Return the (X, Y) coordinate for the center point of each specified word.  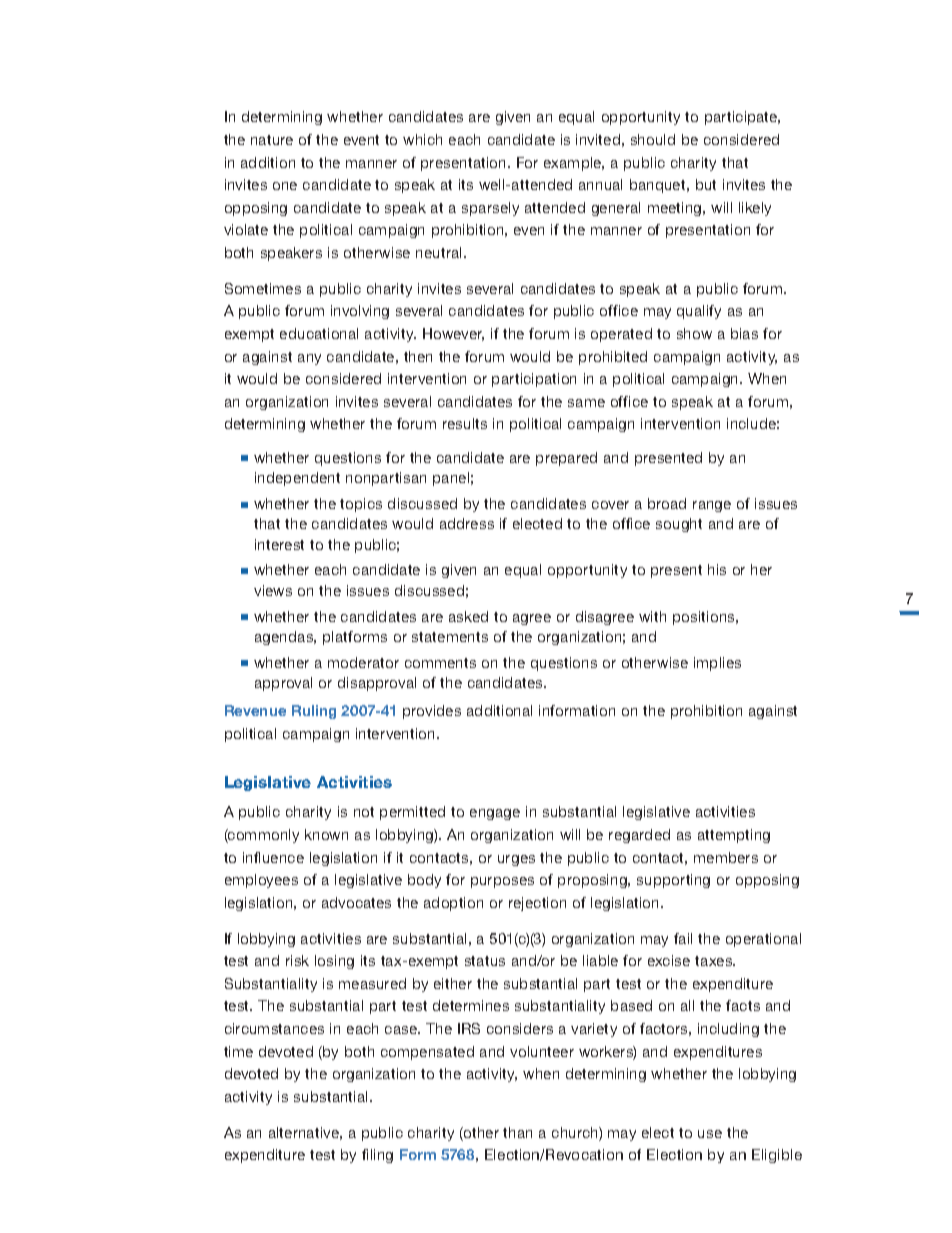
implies (717, 664)
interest (279, 544)
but (706, 184)
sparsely (490, 209)
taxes (715, 961)
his (717, 569)
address (467, 523)
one (285, 186)
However (453, 334)
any (309, 359)
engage (495, 814)
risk (297, 960)
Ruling (314, 712)
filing (377, 1156)
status (485, 961)
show (694, 333)
